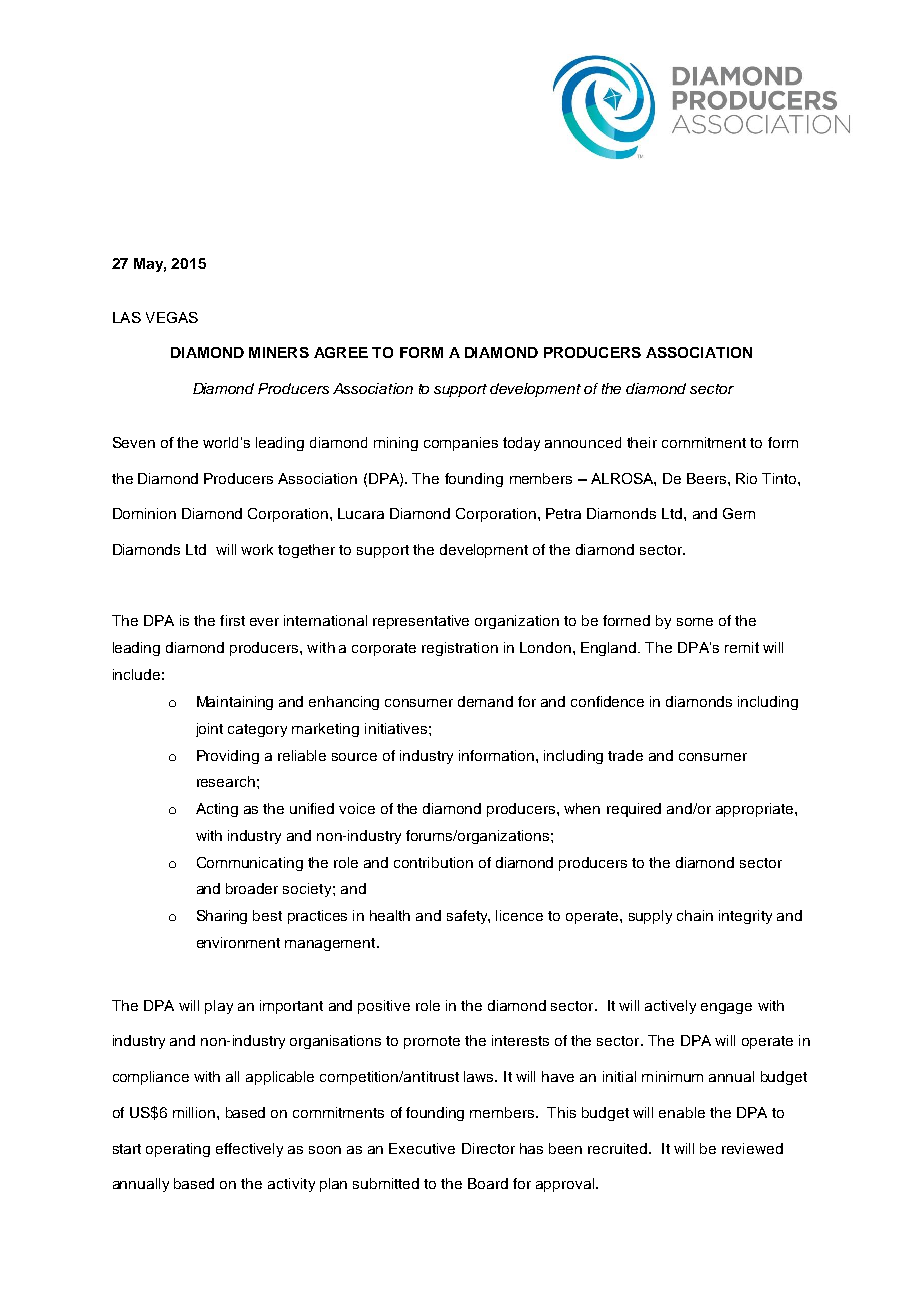  Describe the element at coordinates (619, 1148) in the screenshot. I see `recruited` at that location.
